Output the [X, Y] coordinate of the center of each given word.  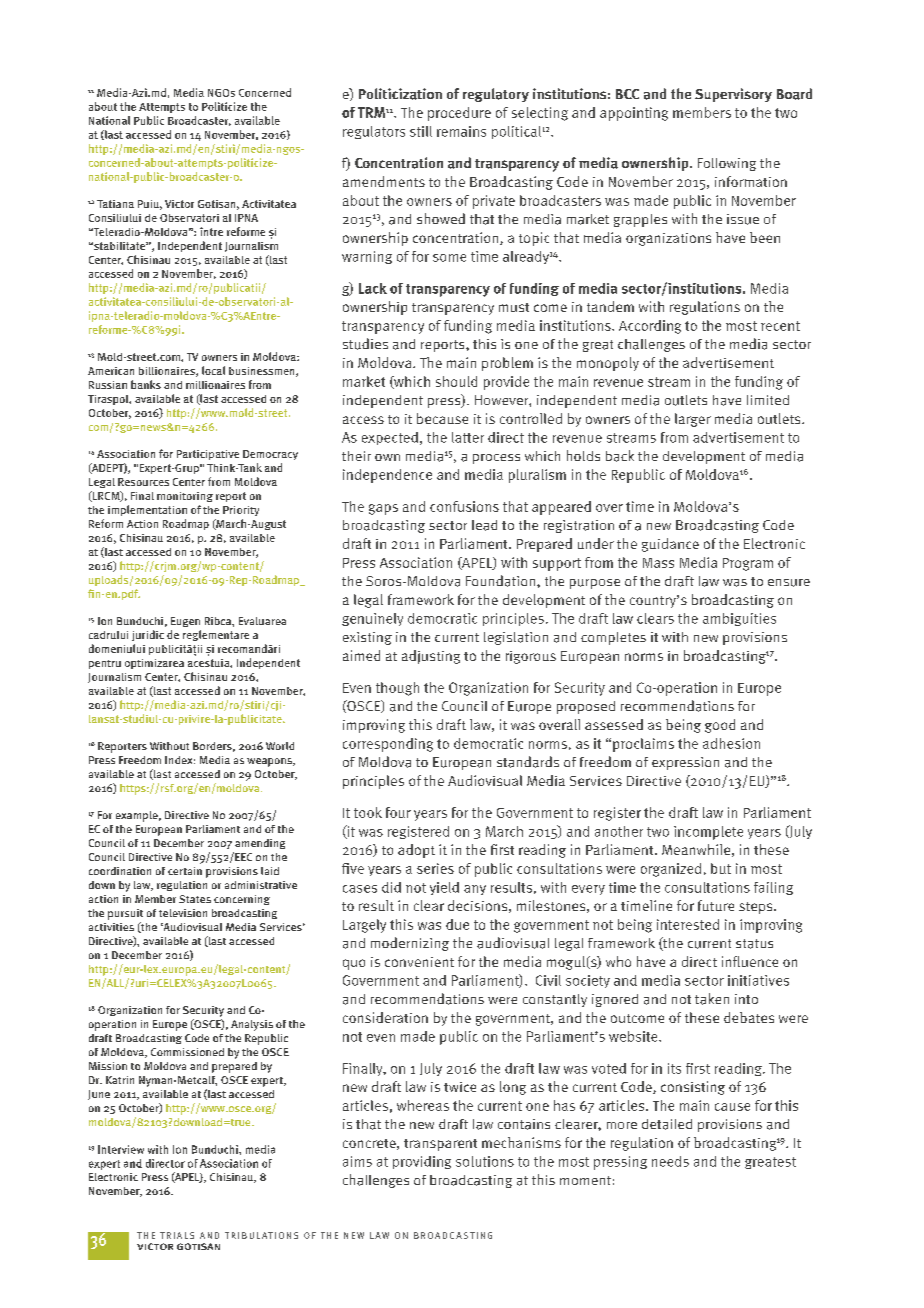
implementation [147, 510]
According [650, 327]
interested [688, 924]
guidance [670, 545]
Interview [121, 1149]
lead [484, 525]
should [456, 381]
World [280, 746]
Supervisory [733, 95]
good [720, 726]
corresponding [388, 745]
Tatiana [115, 204]
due [457, 924]
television [183, 913]
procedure [459, 114]
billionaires [168, 372]
